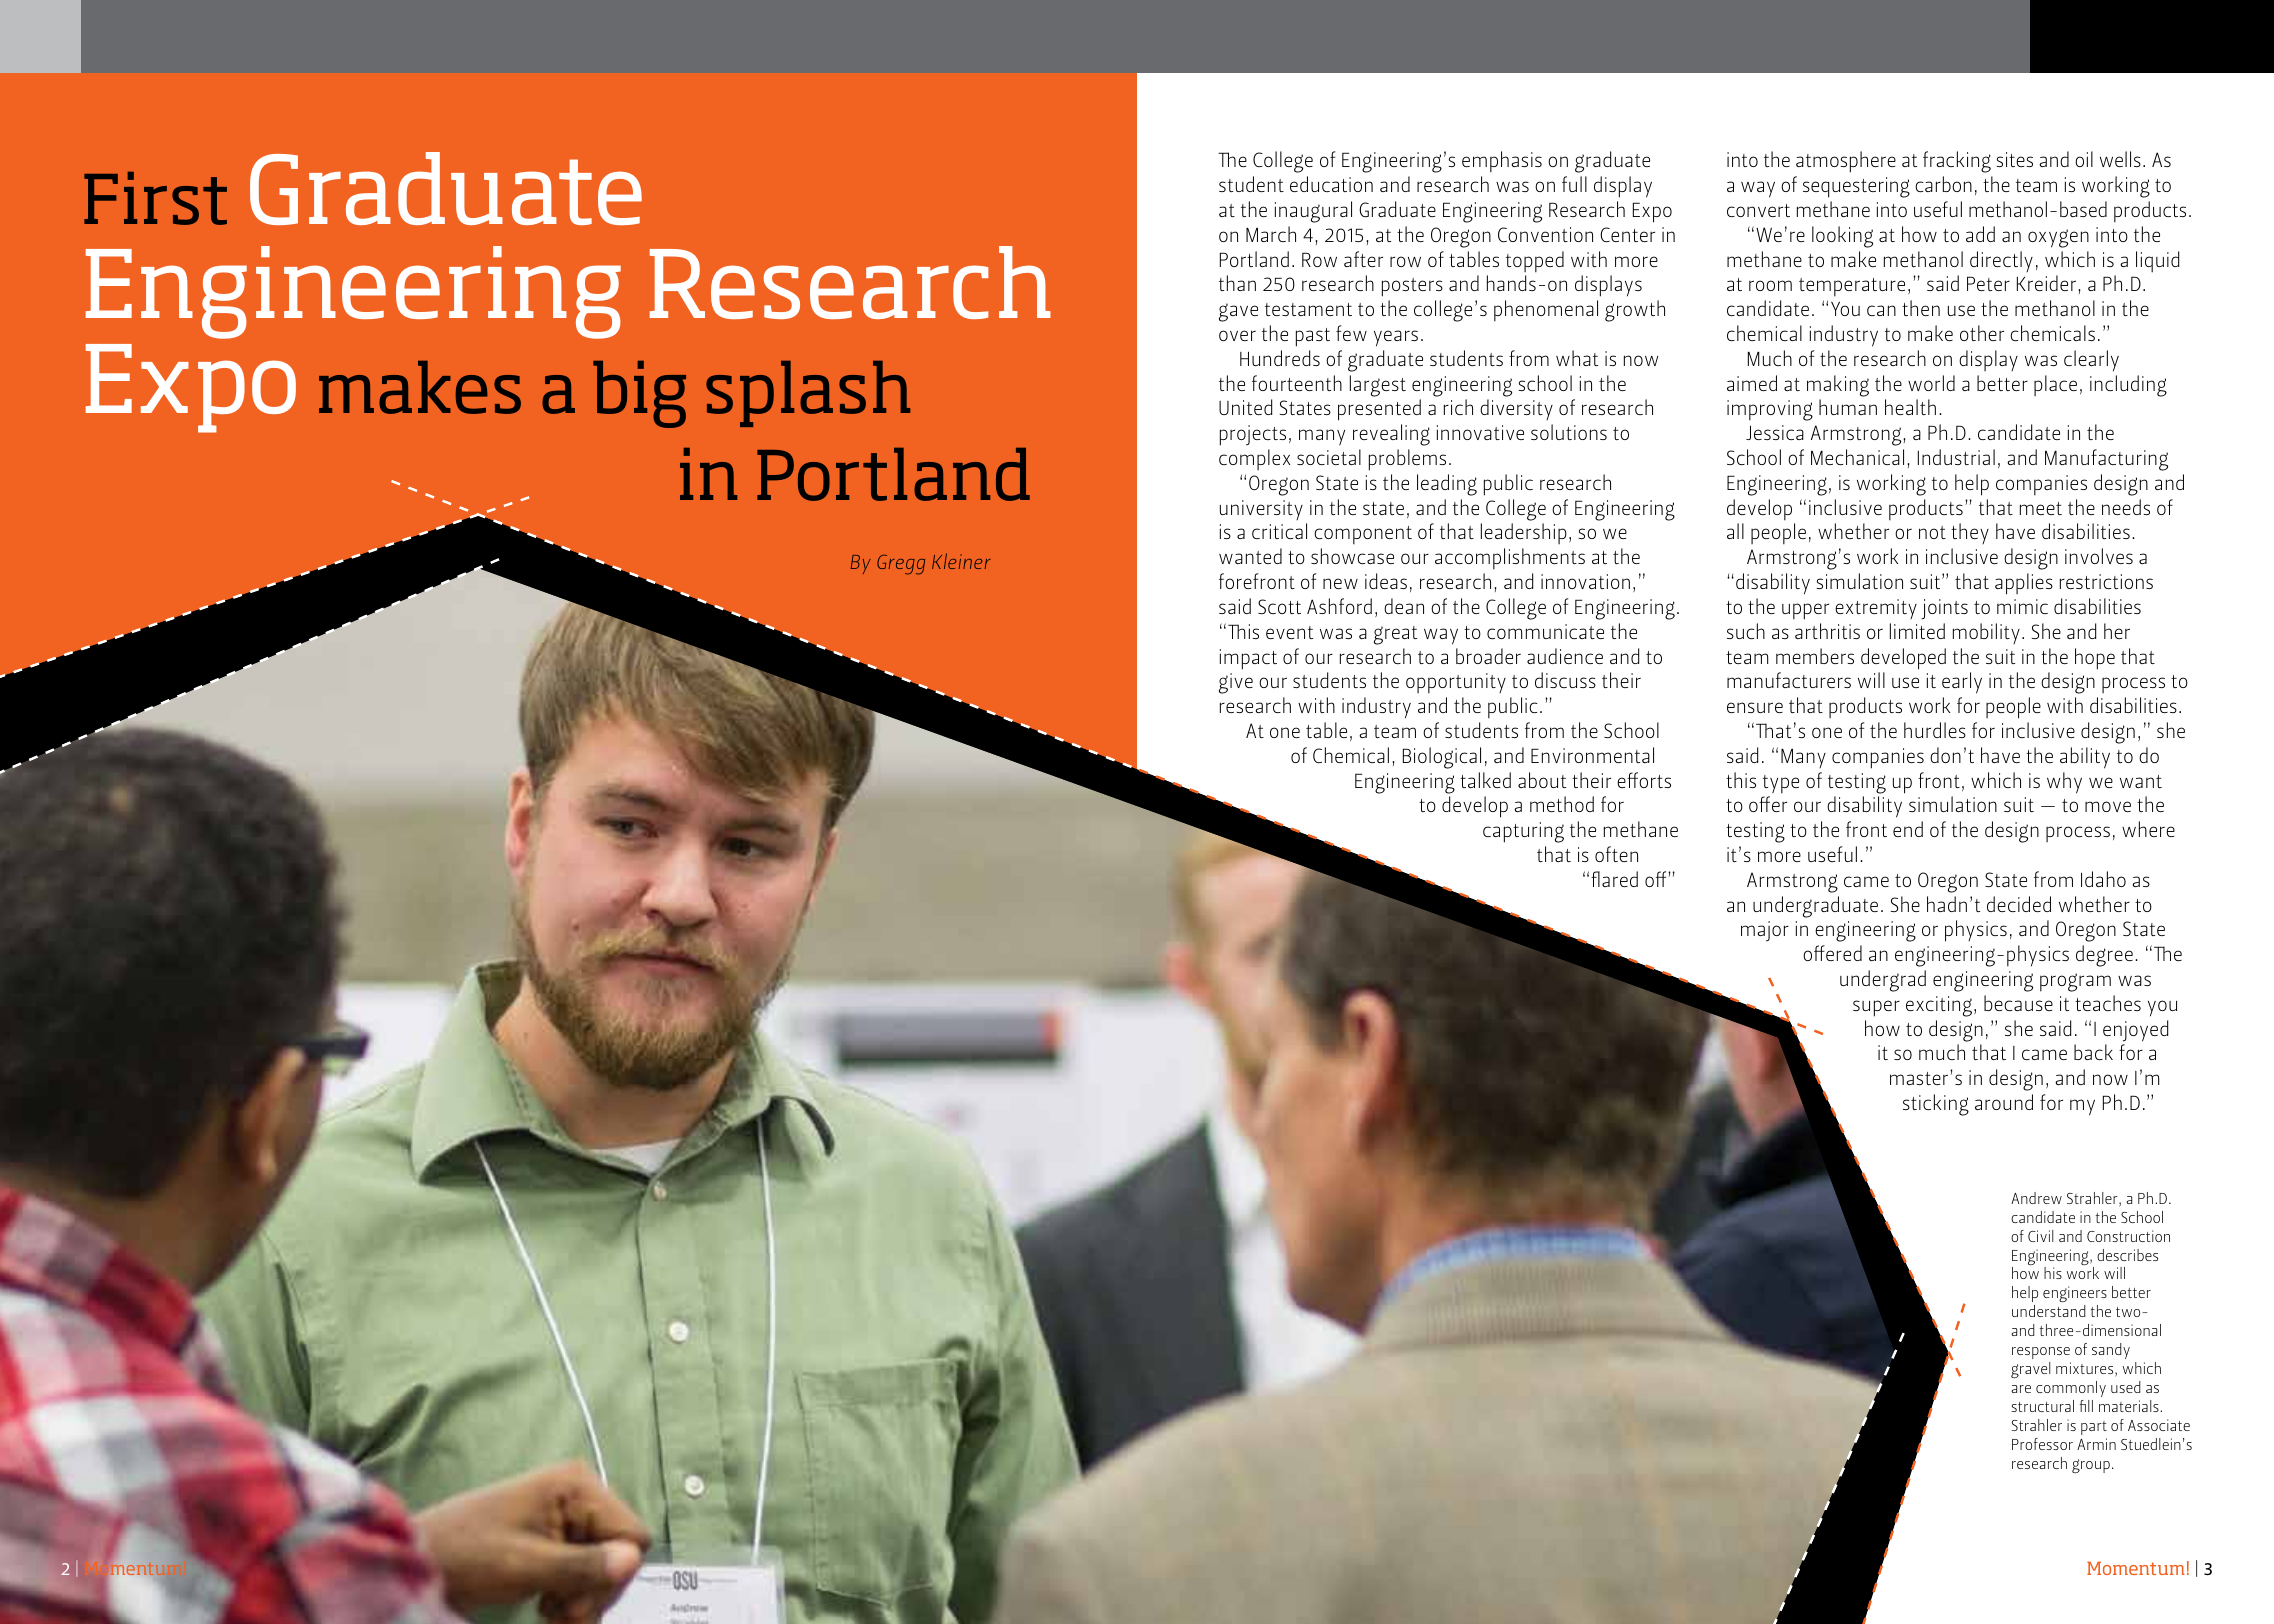 This page has height=1624, width=2274. Describe the element at coordinates (1614, 879) in the page. I see `flared` at that location.
